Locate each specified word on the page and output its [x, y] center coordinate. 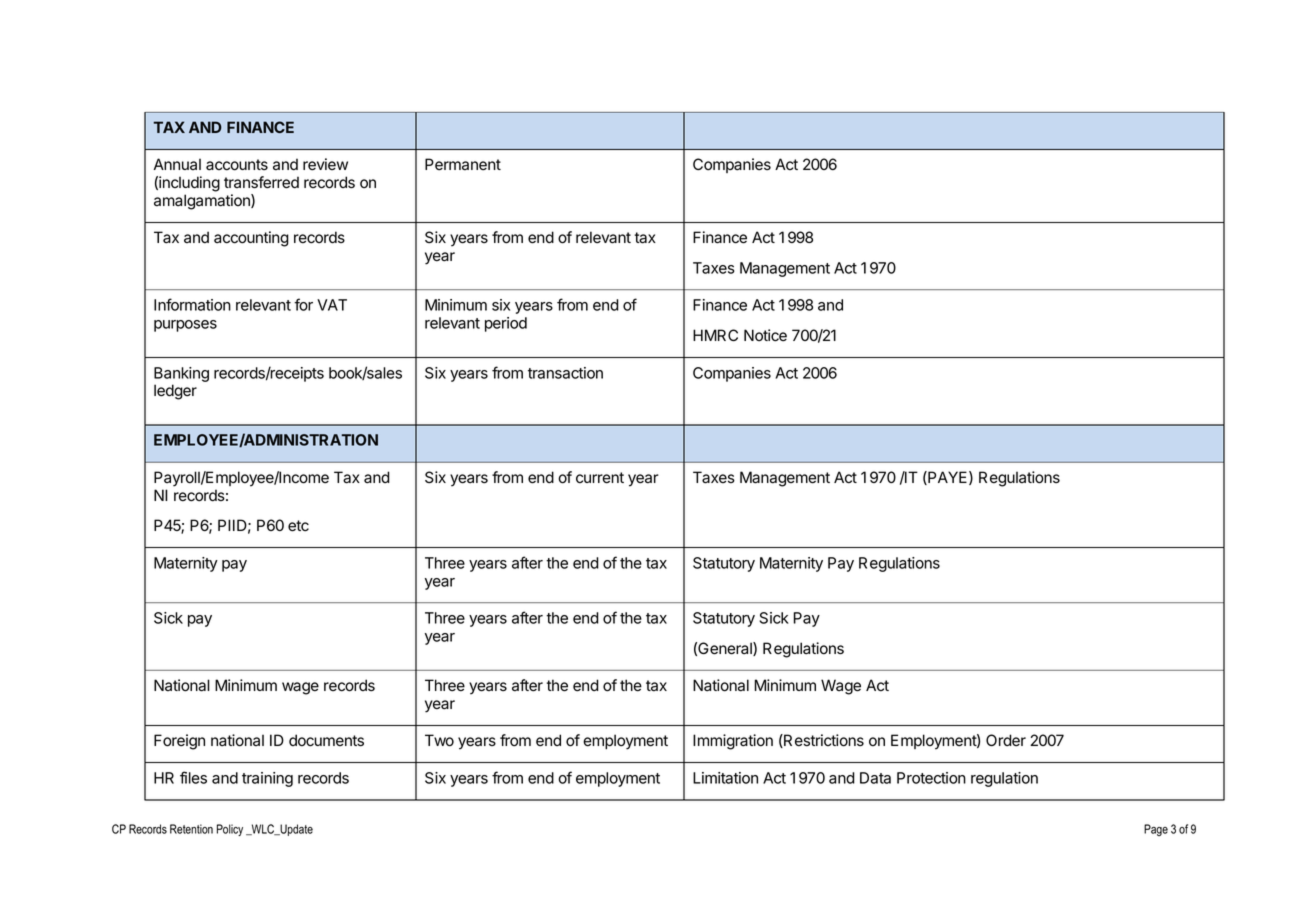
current [600, 478]
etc [298, 526]
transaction [565, 373]
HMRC [715, 335]
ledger [175, 392]
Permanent [463, 164]
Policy [230, 830]
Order [1006, 740]
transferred [261, 182]
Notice [765, 335]
